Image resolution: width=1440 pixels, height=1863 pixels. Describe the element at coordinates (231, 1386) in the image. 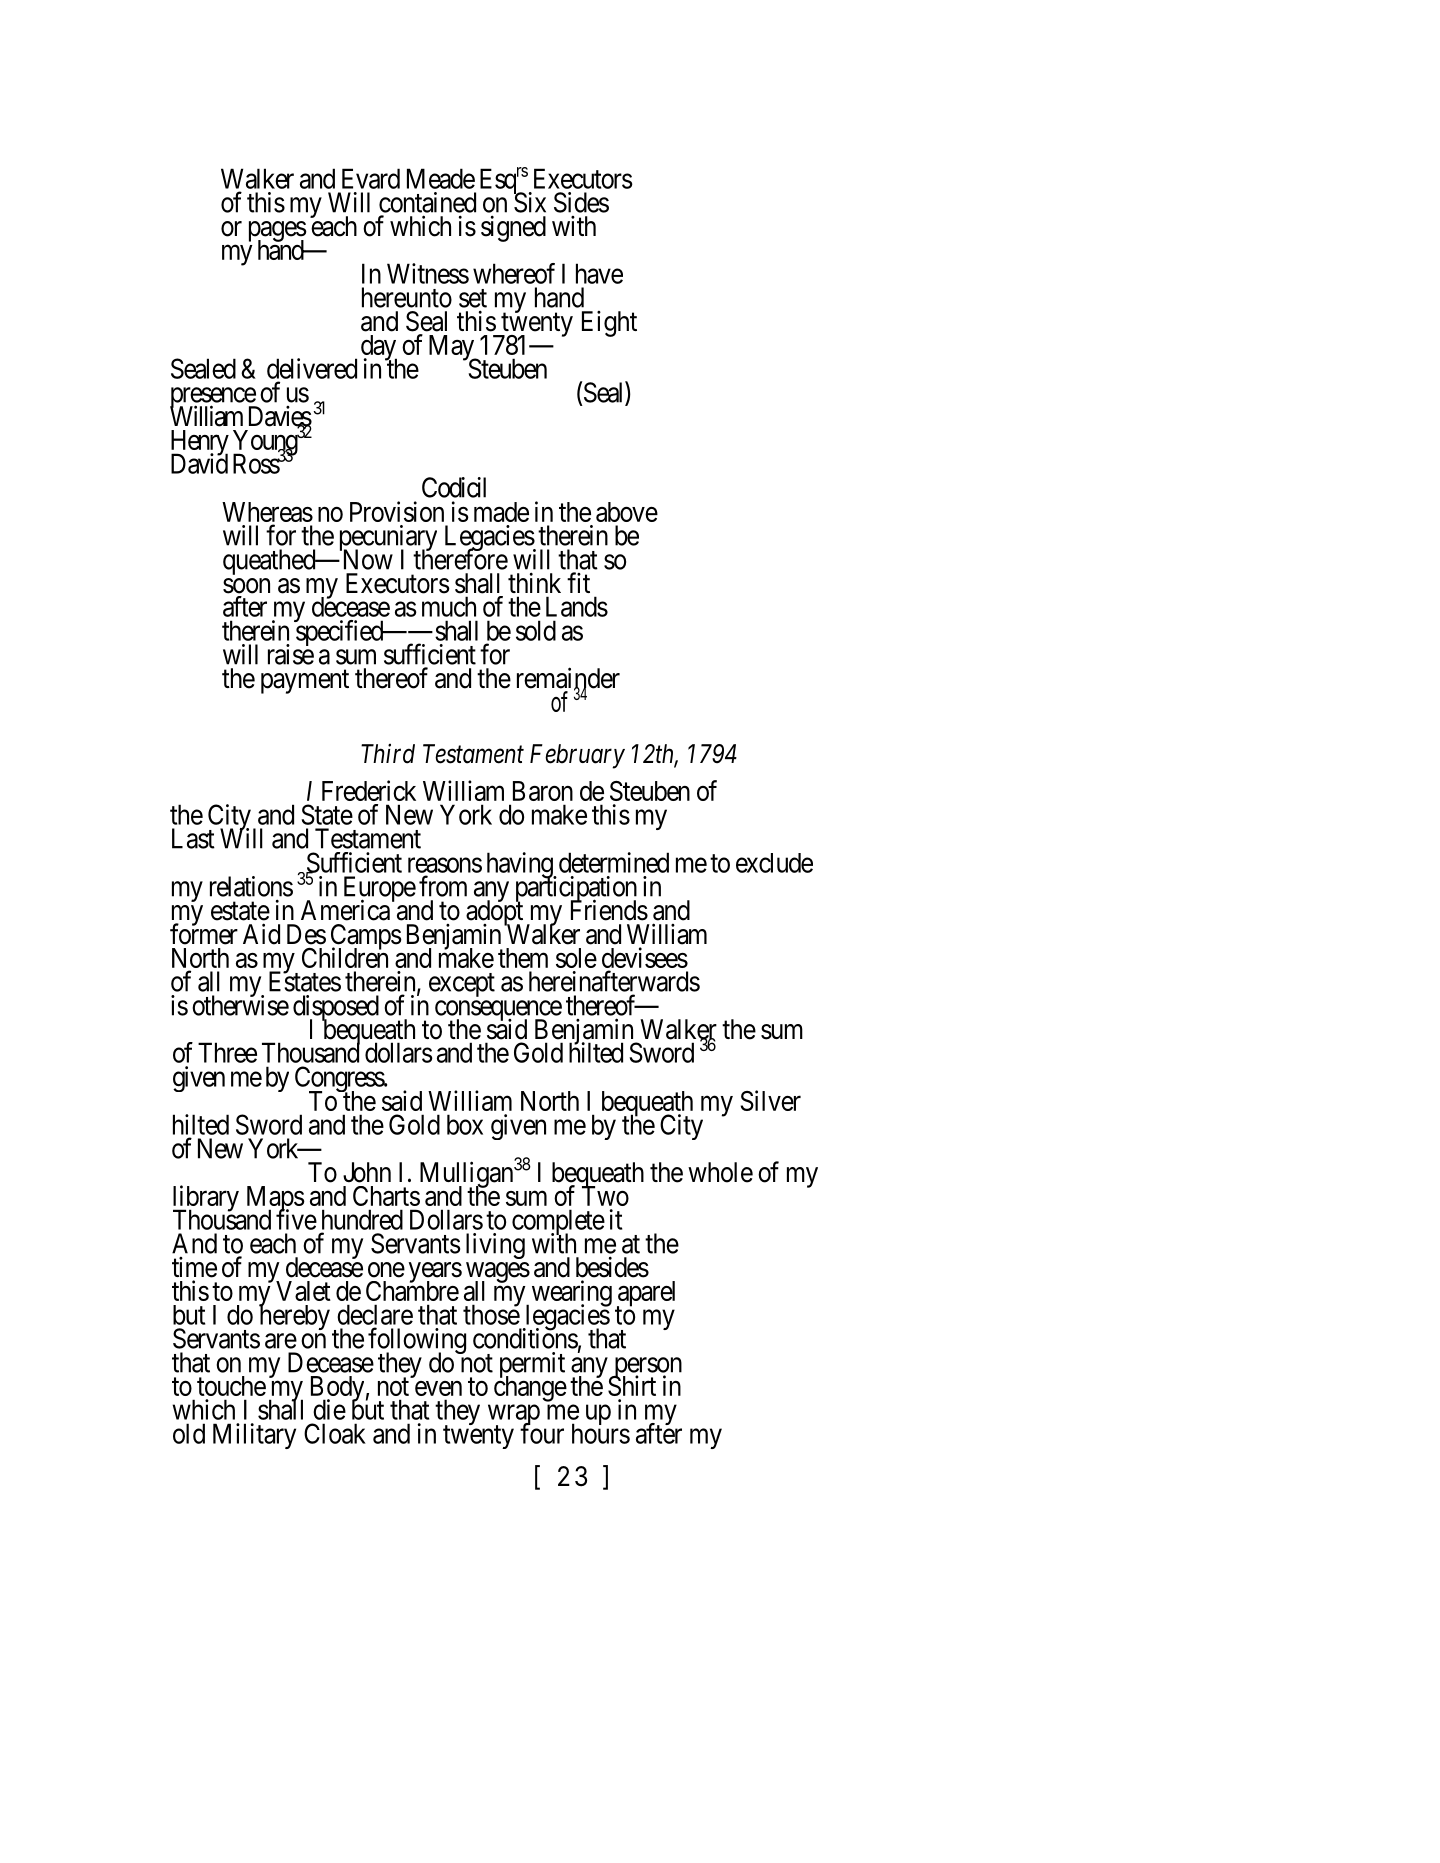

I see `touche` at that location.
